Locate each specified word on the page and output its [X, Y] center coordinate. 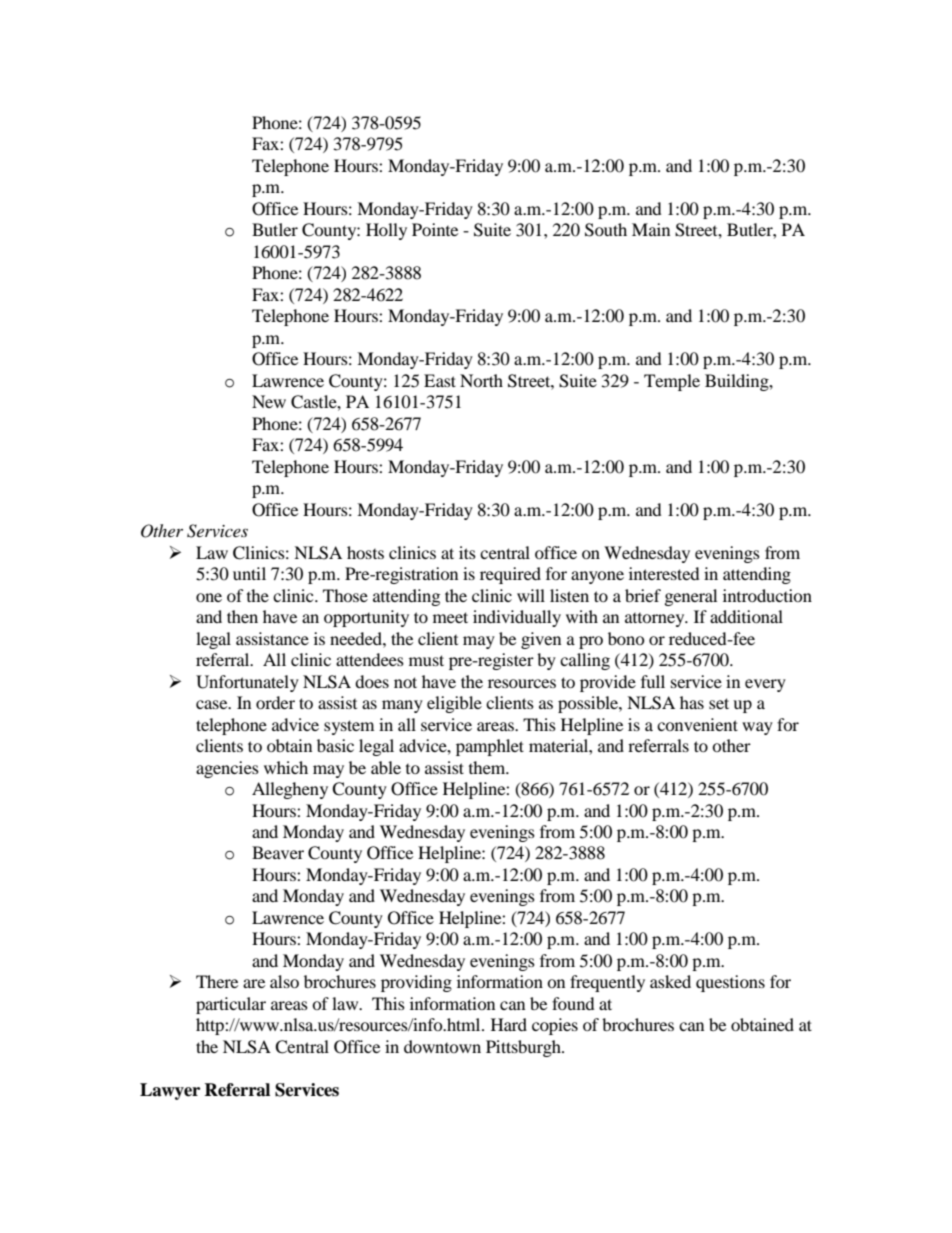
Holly [386, 231]
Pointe [435, 229]
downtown [442, 1046]
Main [651, 229]
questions [730, 983]
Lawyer [170, 1091]
